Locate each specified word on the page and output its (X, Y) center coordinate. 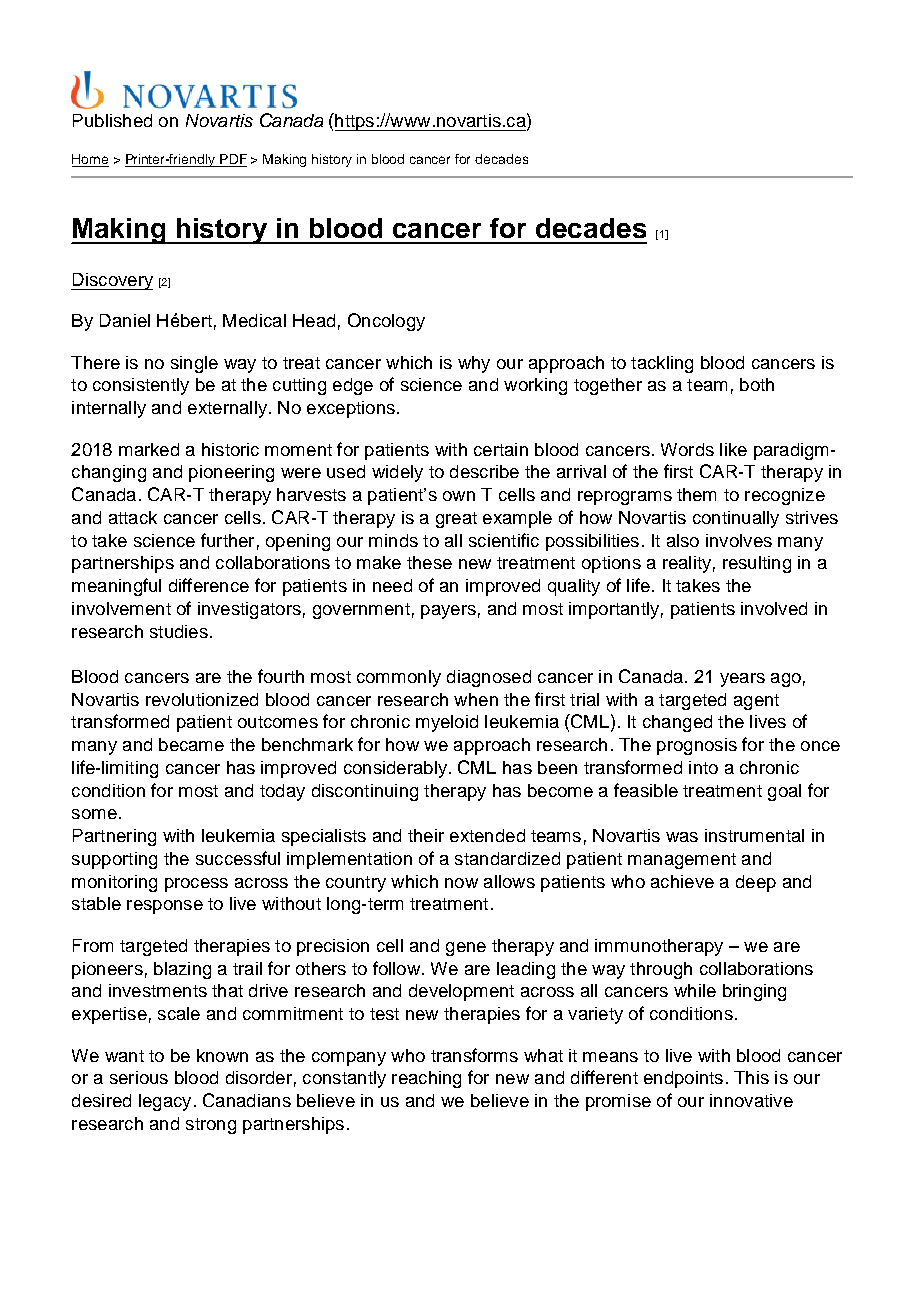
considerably (395, 769)
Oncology (386, 322)
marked (149, 449)
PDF (233, 159)
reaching (426, 1079)
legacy (165, 1102)
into (703, 767)
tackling (662, 364)
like (733, 449)
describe (484, 471)
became (191, 744)
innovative (751, 1100)
